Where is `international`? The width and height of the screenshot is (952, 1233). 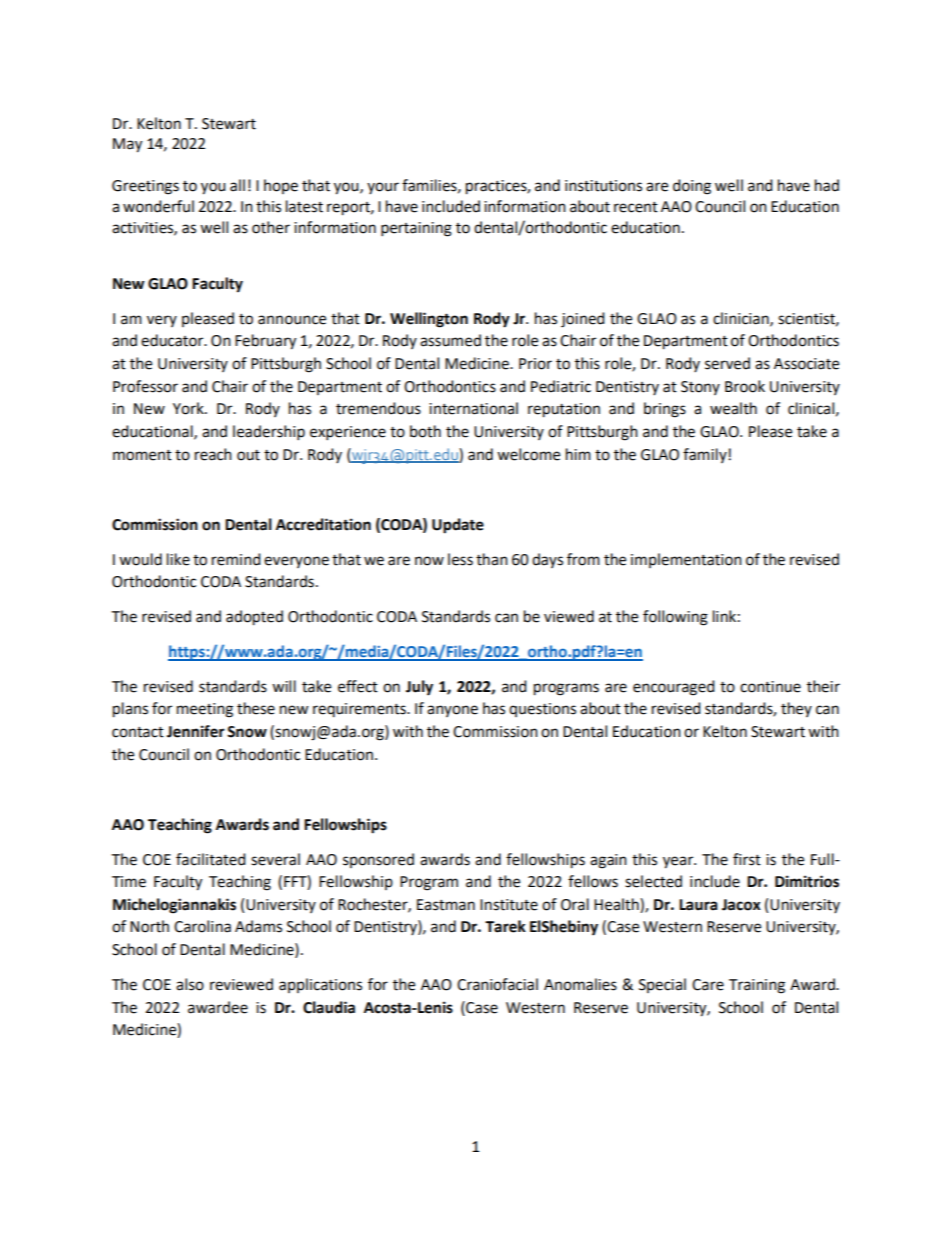 international is located at coordinates (473, 408).
